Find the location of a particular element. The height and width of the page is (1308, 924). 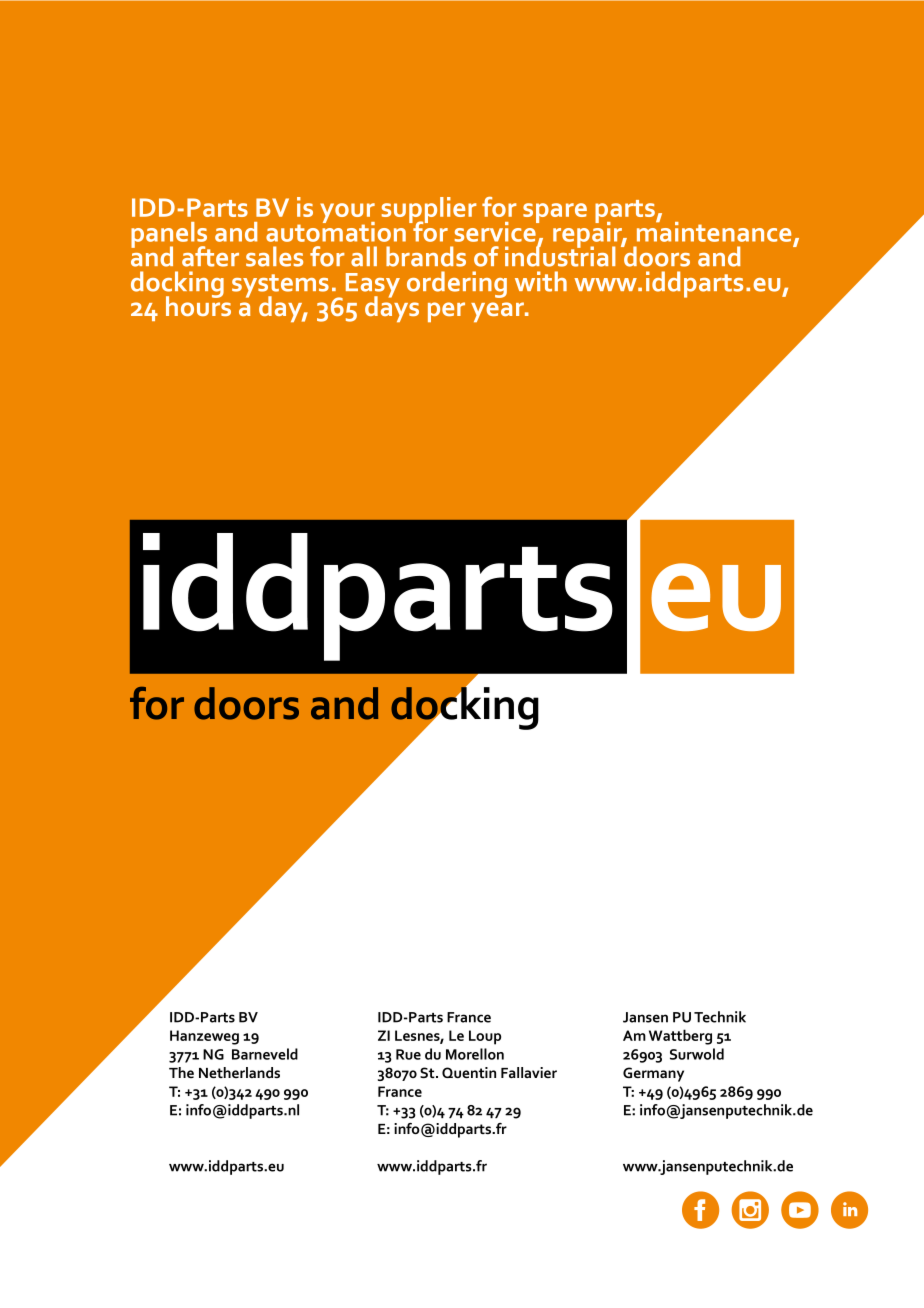

brands is located at coordinates (426, 256).
